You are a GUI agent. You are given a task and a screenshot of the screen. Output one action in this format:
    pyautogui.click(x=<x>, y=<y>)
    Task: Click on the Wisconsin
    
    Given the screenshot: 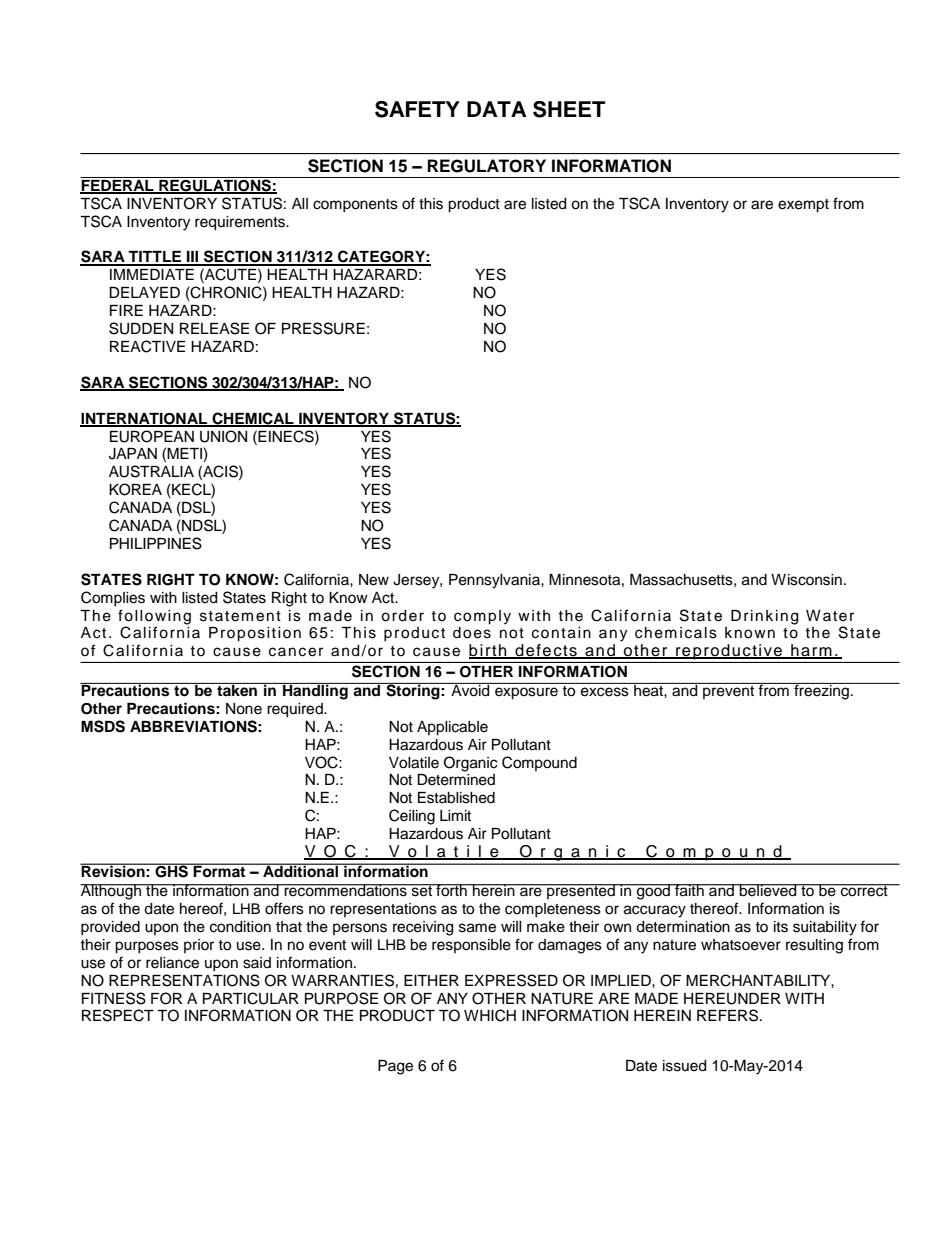 What is the action you would take?
    pyautogui.click(x=806, y=580)
